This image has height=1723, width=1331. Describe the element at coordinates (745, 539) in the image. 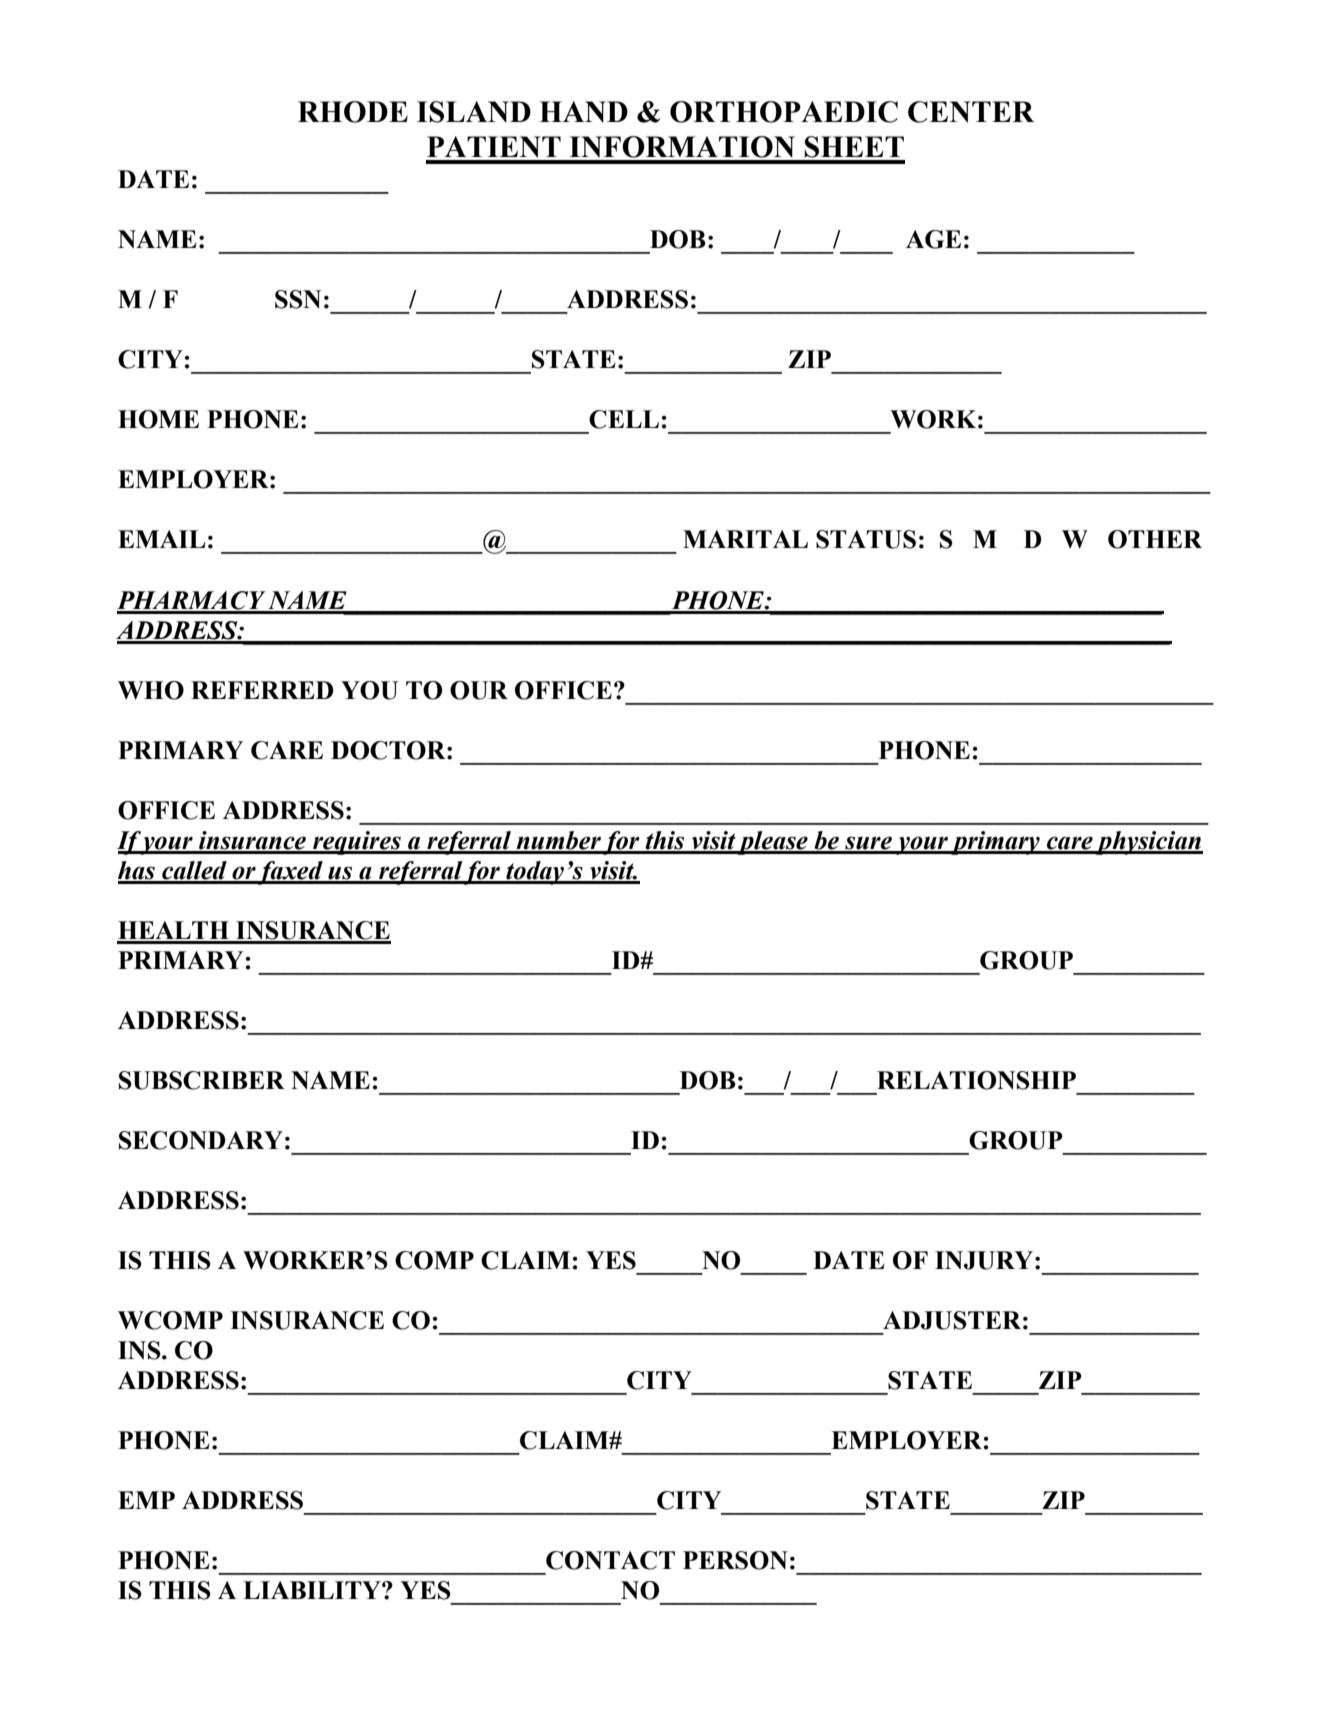

I see `MARITAL` at that location.
